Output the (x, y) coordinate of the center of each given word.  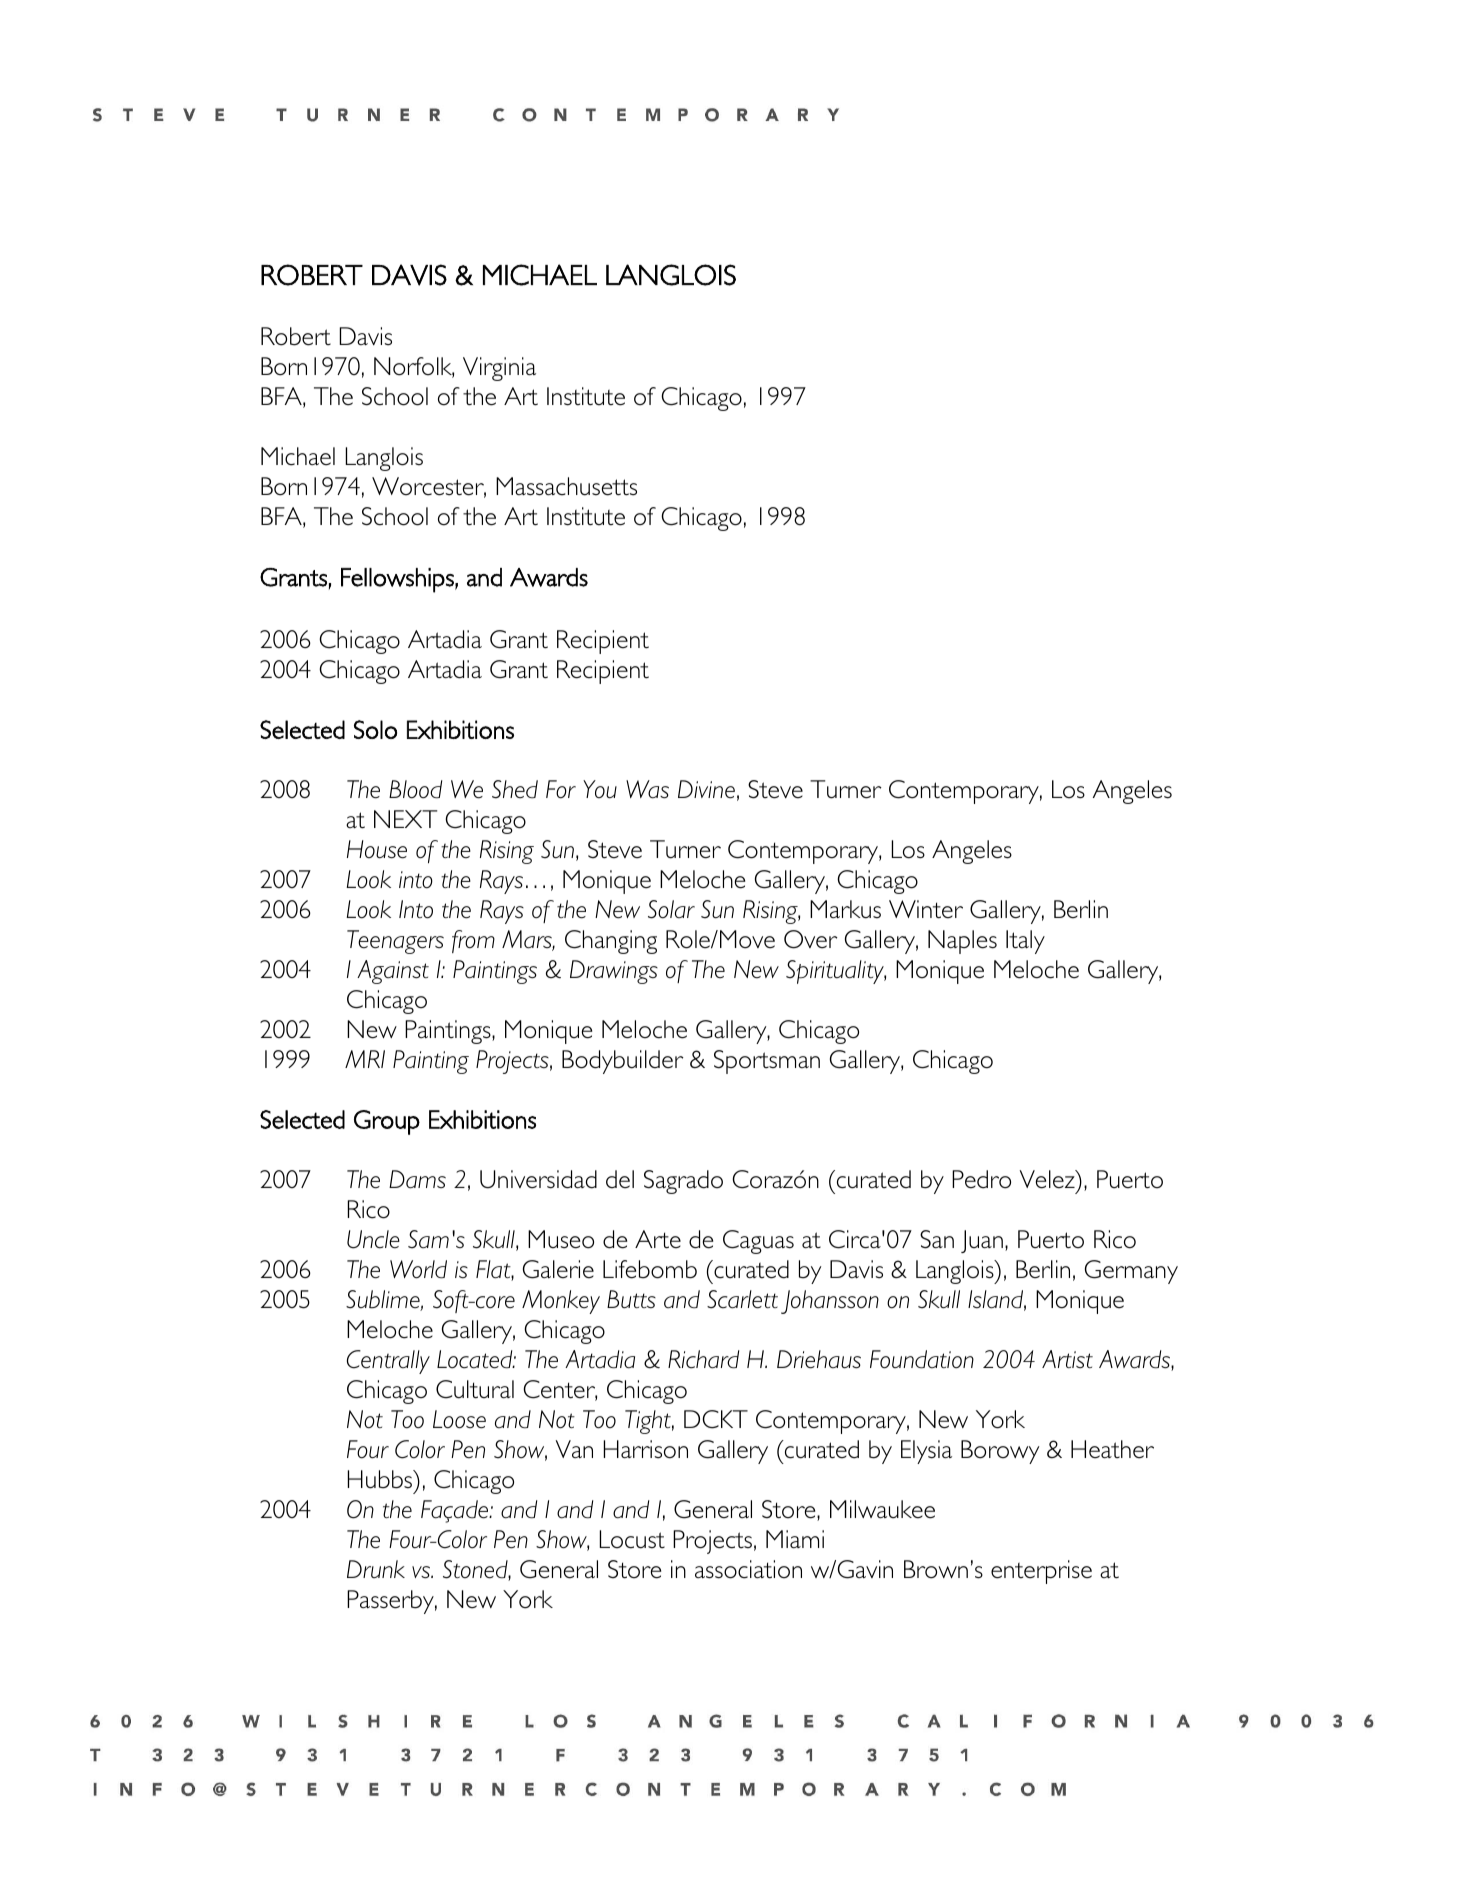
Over (811, 939)
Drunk (376, 1569)
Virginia (499, 369)
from (473, 941)
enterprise (1041, 1572)
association (748, 1569)
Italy (1025, 942)
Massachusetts (566, 486)
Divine (706, 789)
